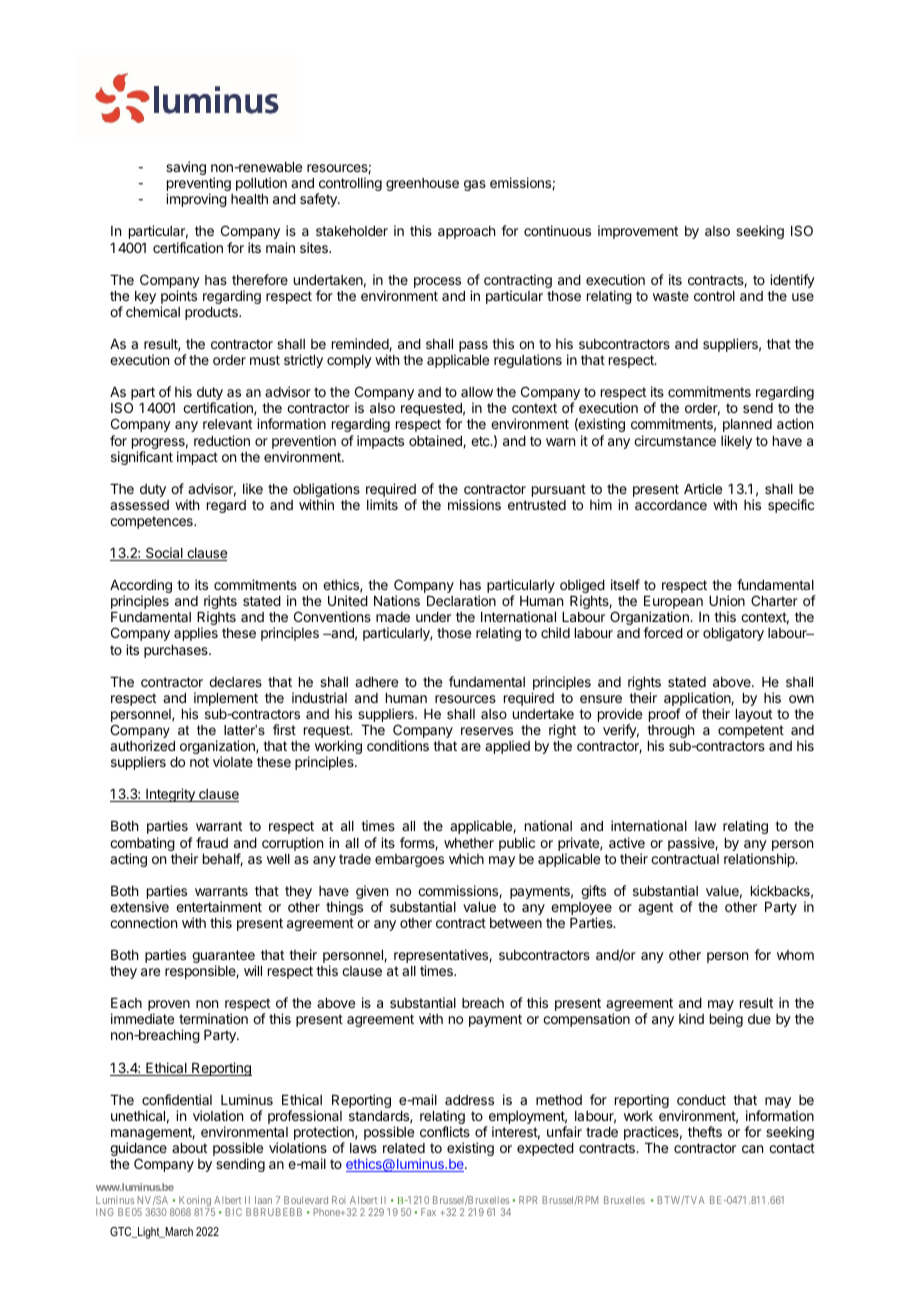 This screenshot has width=924, height=1308. What do you see at coordinates (475, 185) in the screenshot?
I see `gas` at bounding box center [475, 185].
